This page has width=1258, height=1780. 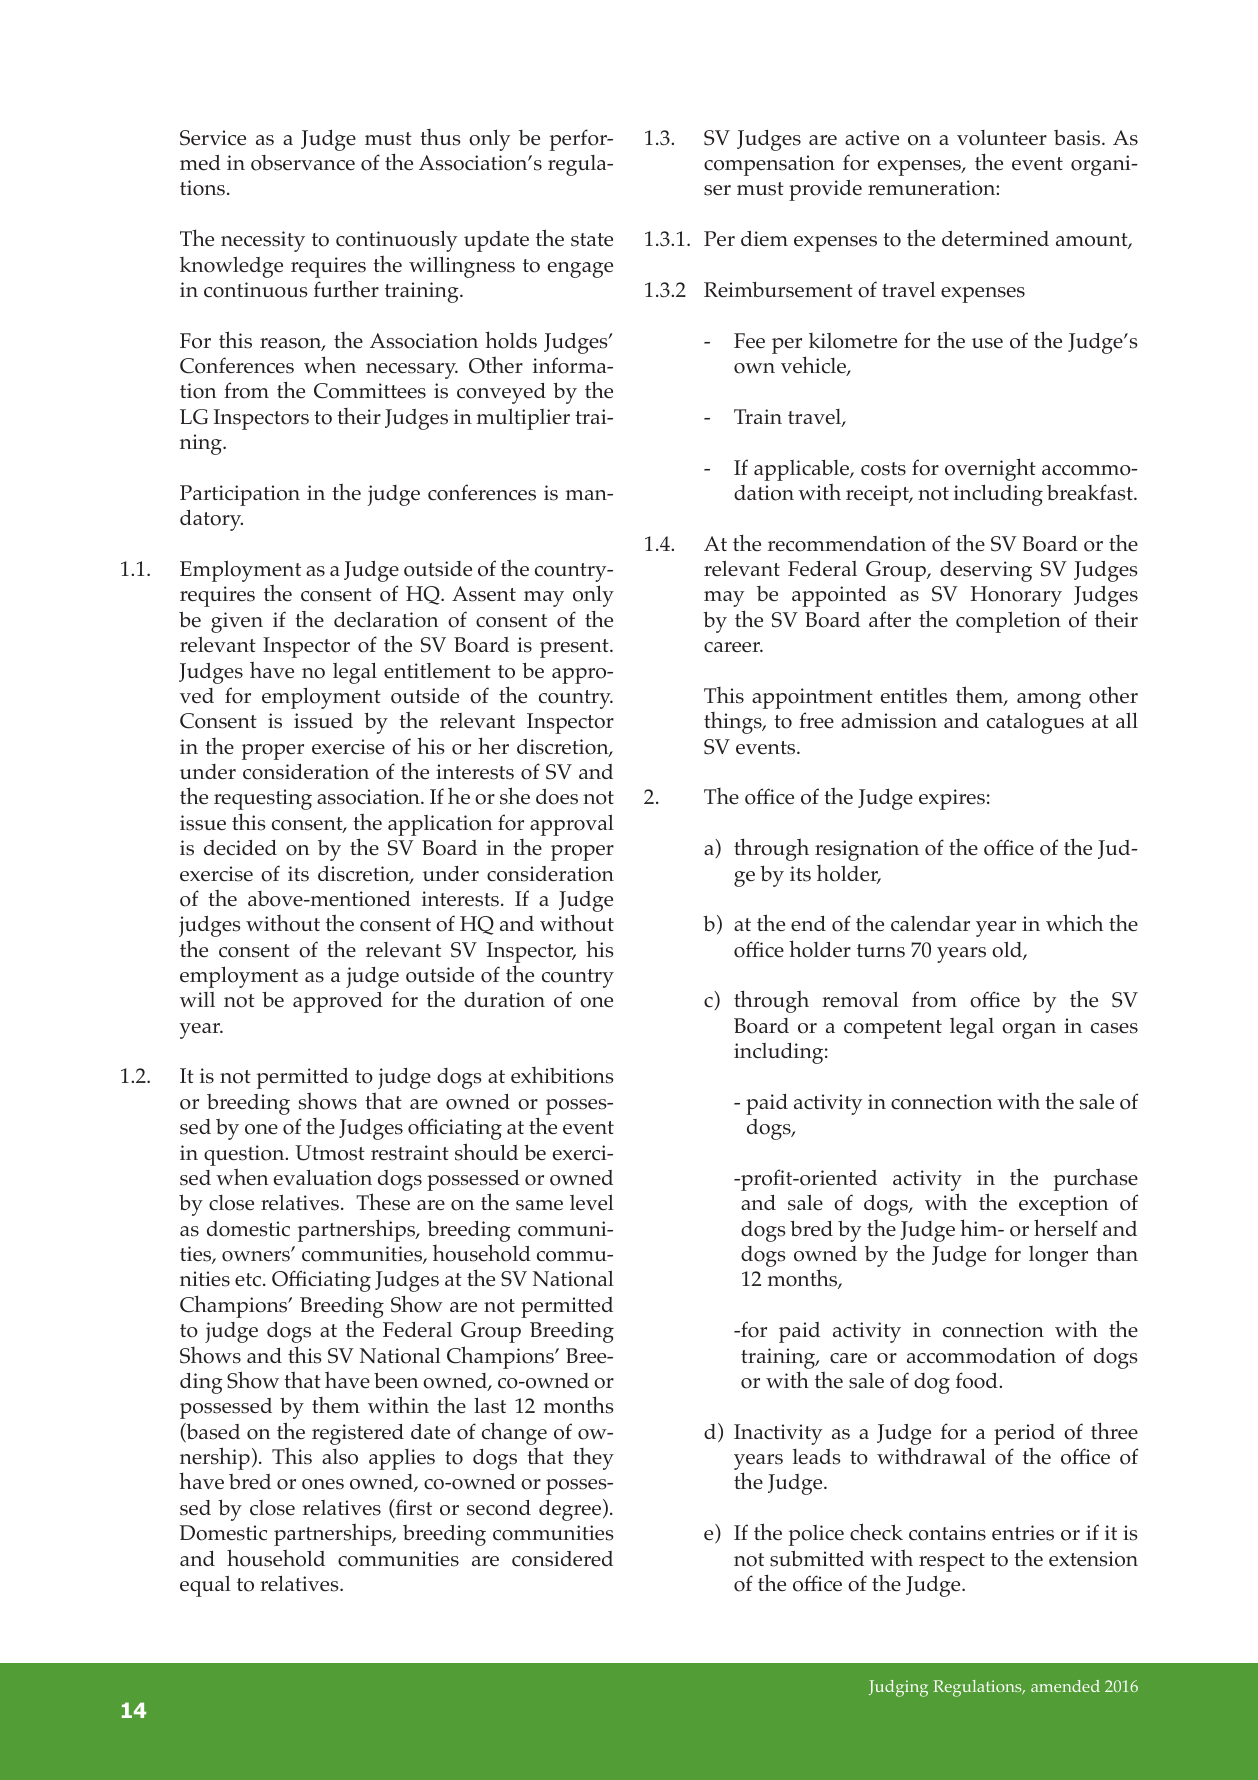 What do you see at coordinates (978, 1380) in the page?
I see `food` at bounding box center [978, 1380].
